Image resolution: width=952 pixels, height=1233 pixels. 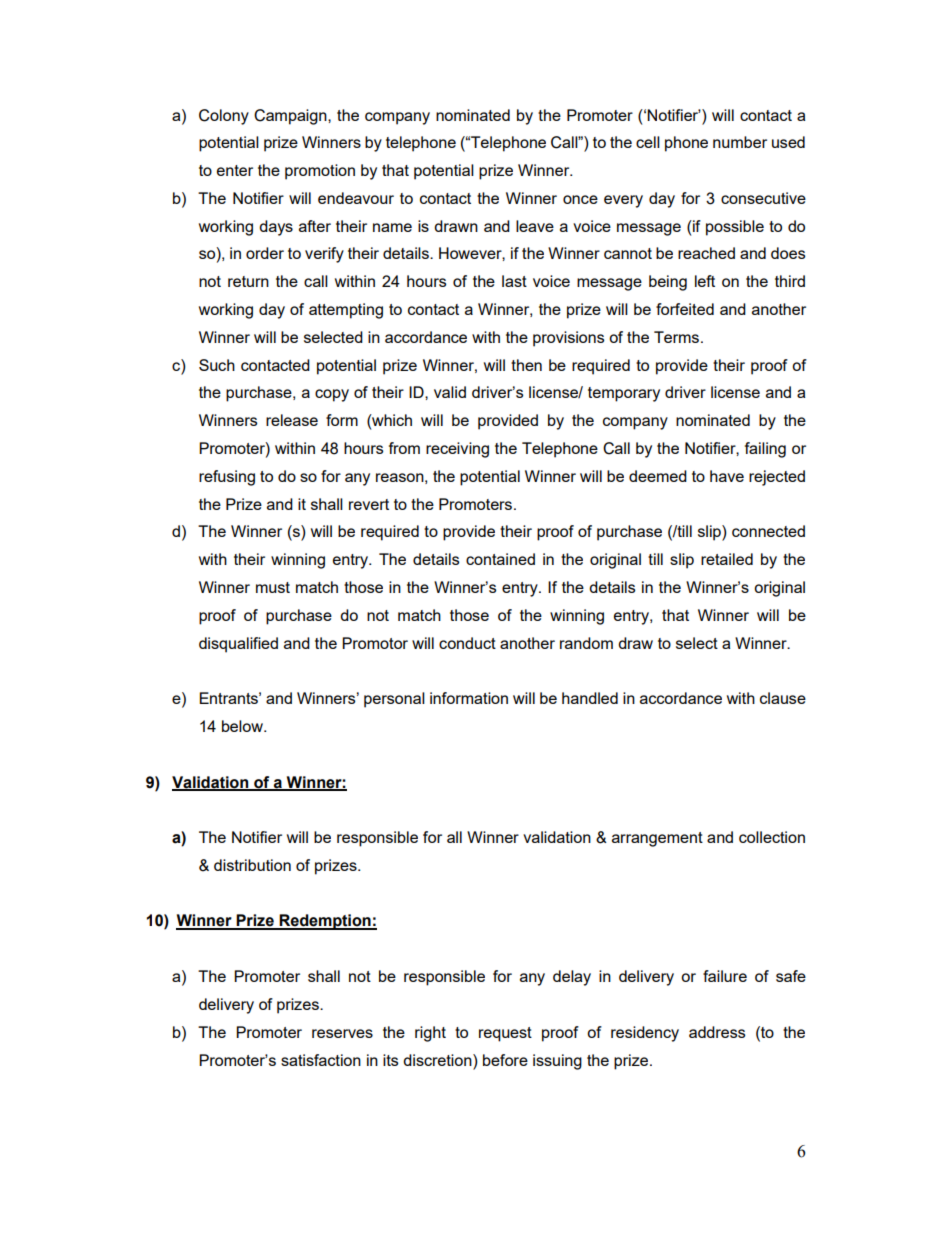 What do you see at coordinates (321, 1060) in the document?
I see `satisfaction` at bounding box center [321, 1060].
